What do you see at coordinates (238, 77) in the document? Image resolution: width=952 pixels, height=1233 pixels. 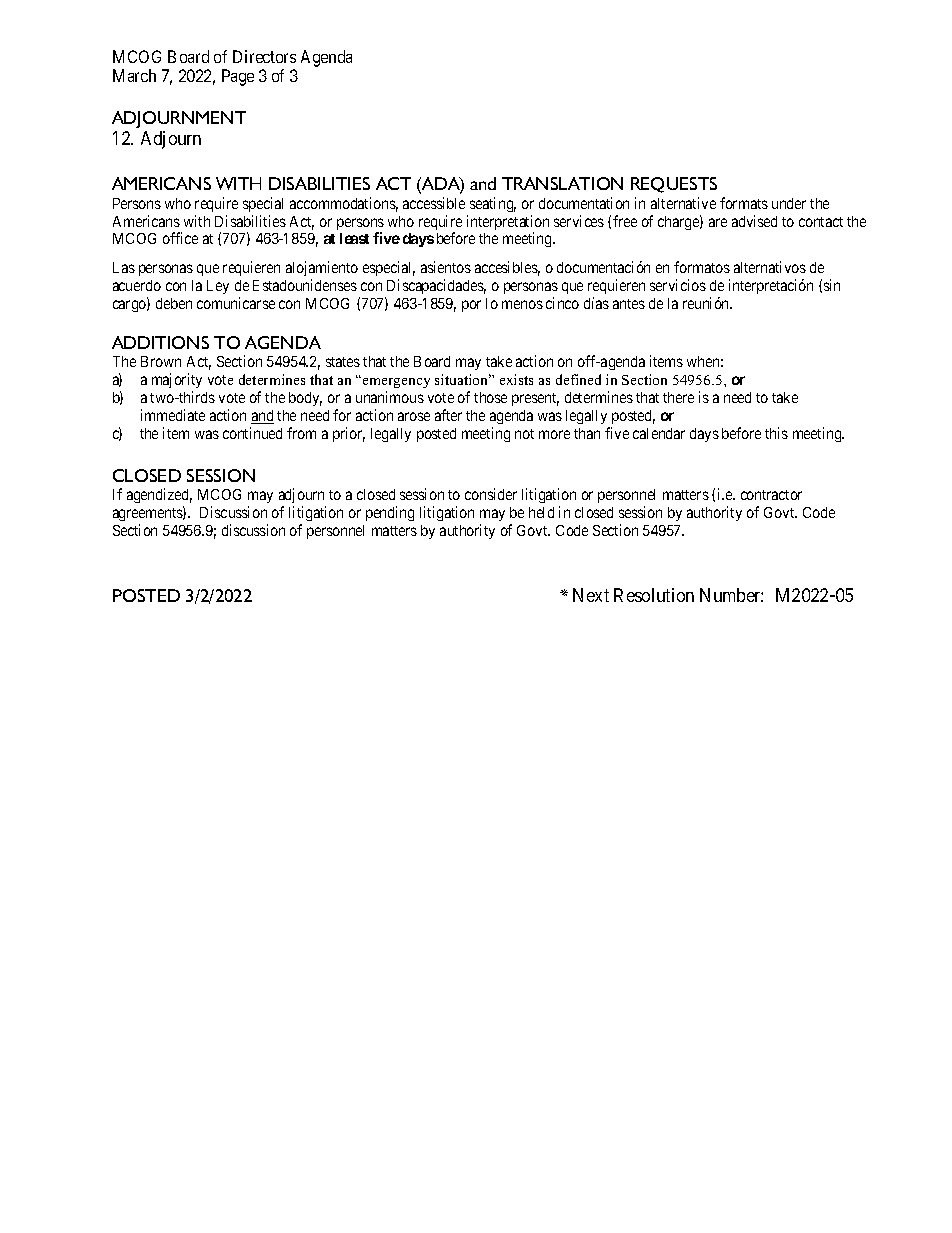 I see `Page` at bounding box center [238, 77].
